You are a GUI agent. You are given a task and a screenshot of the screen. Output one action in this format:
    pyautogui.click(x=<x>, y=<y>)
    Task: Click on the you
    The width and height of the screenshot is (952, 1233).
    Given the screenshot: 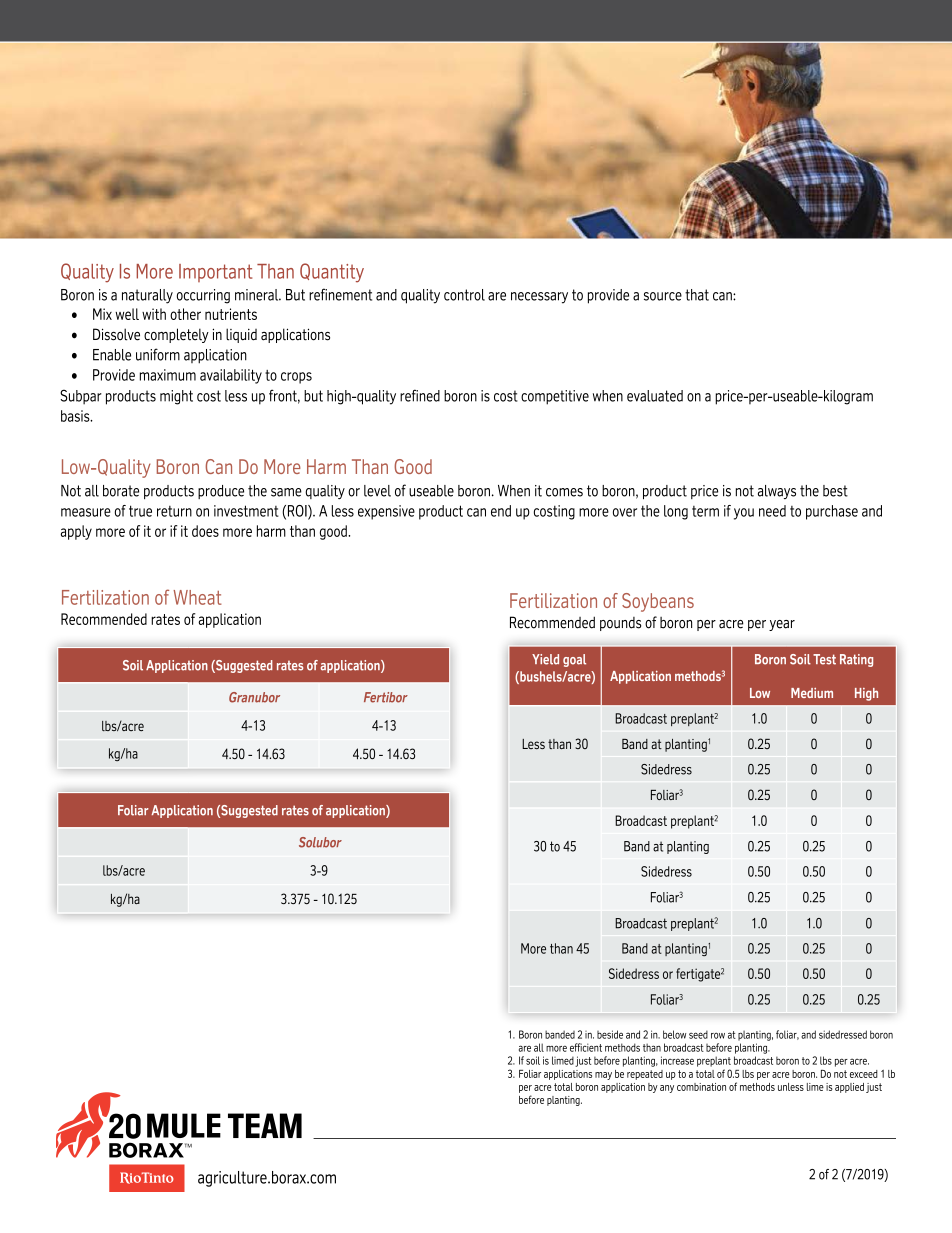 What is the action you would take?
    pyautogui.click(x=744, y=514)
